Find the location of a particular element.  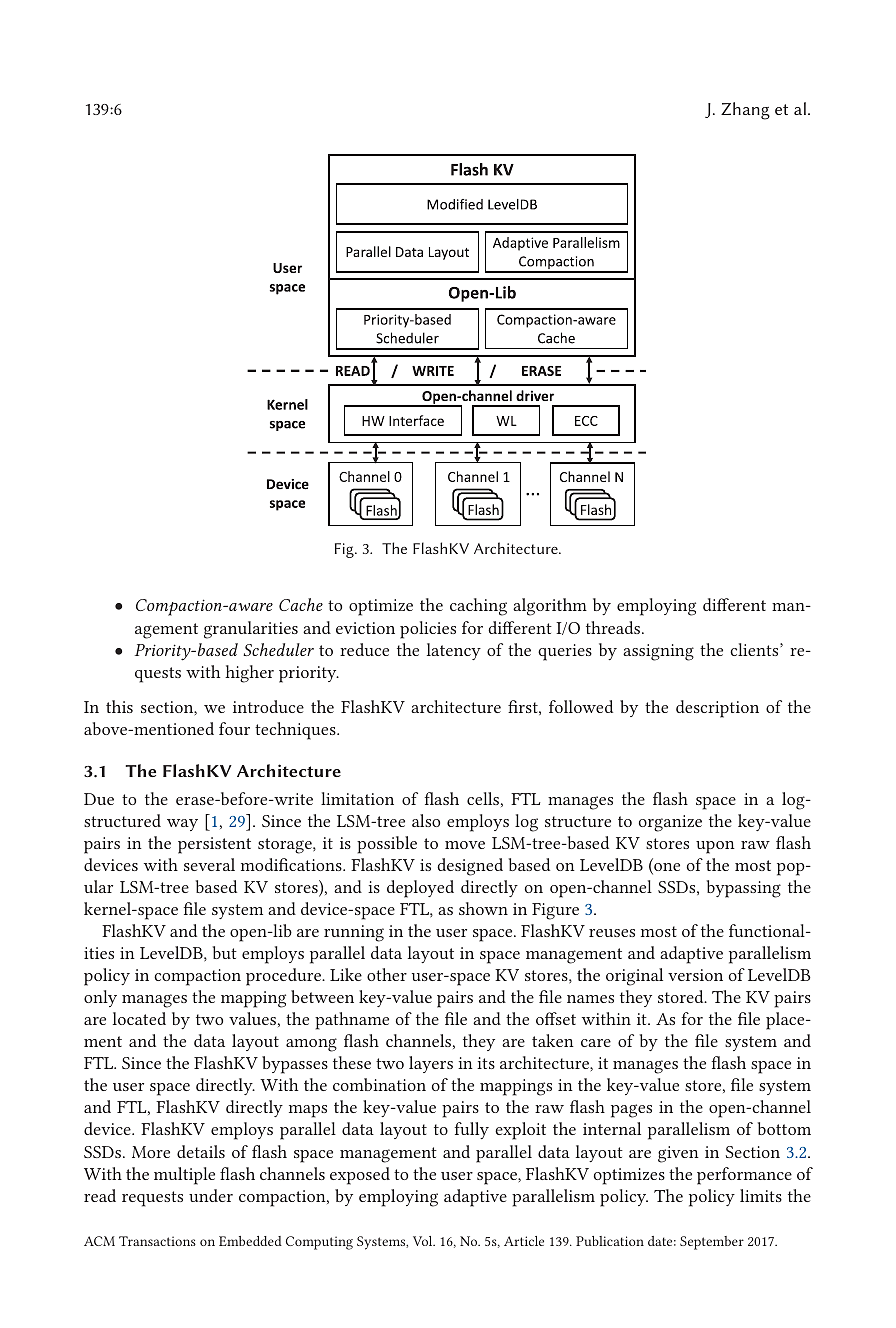

September is located at coordinates (712, 1243).
